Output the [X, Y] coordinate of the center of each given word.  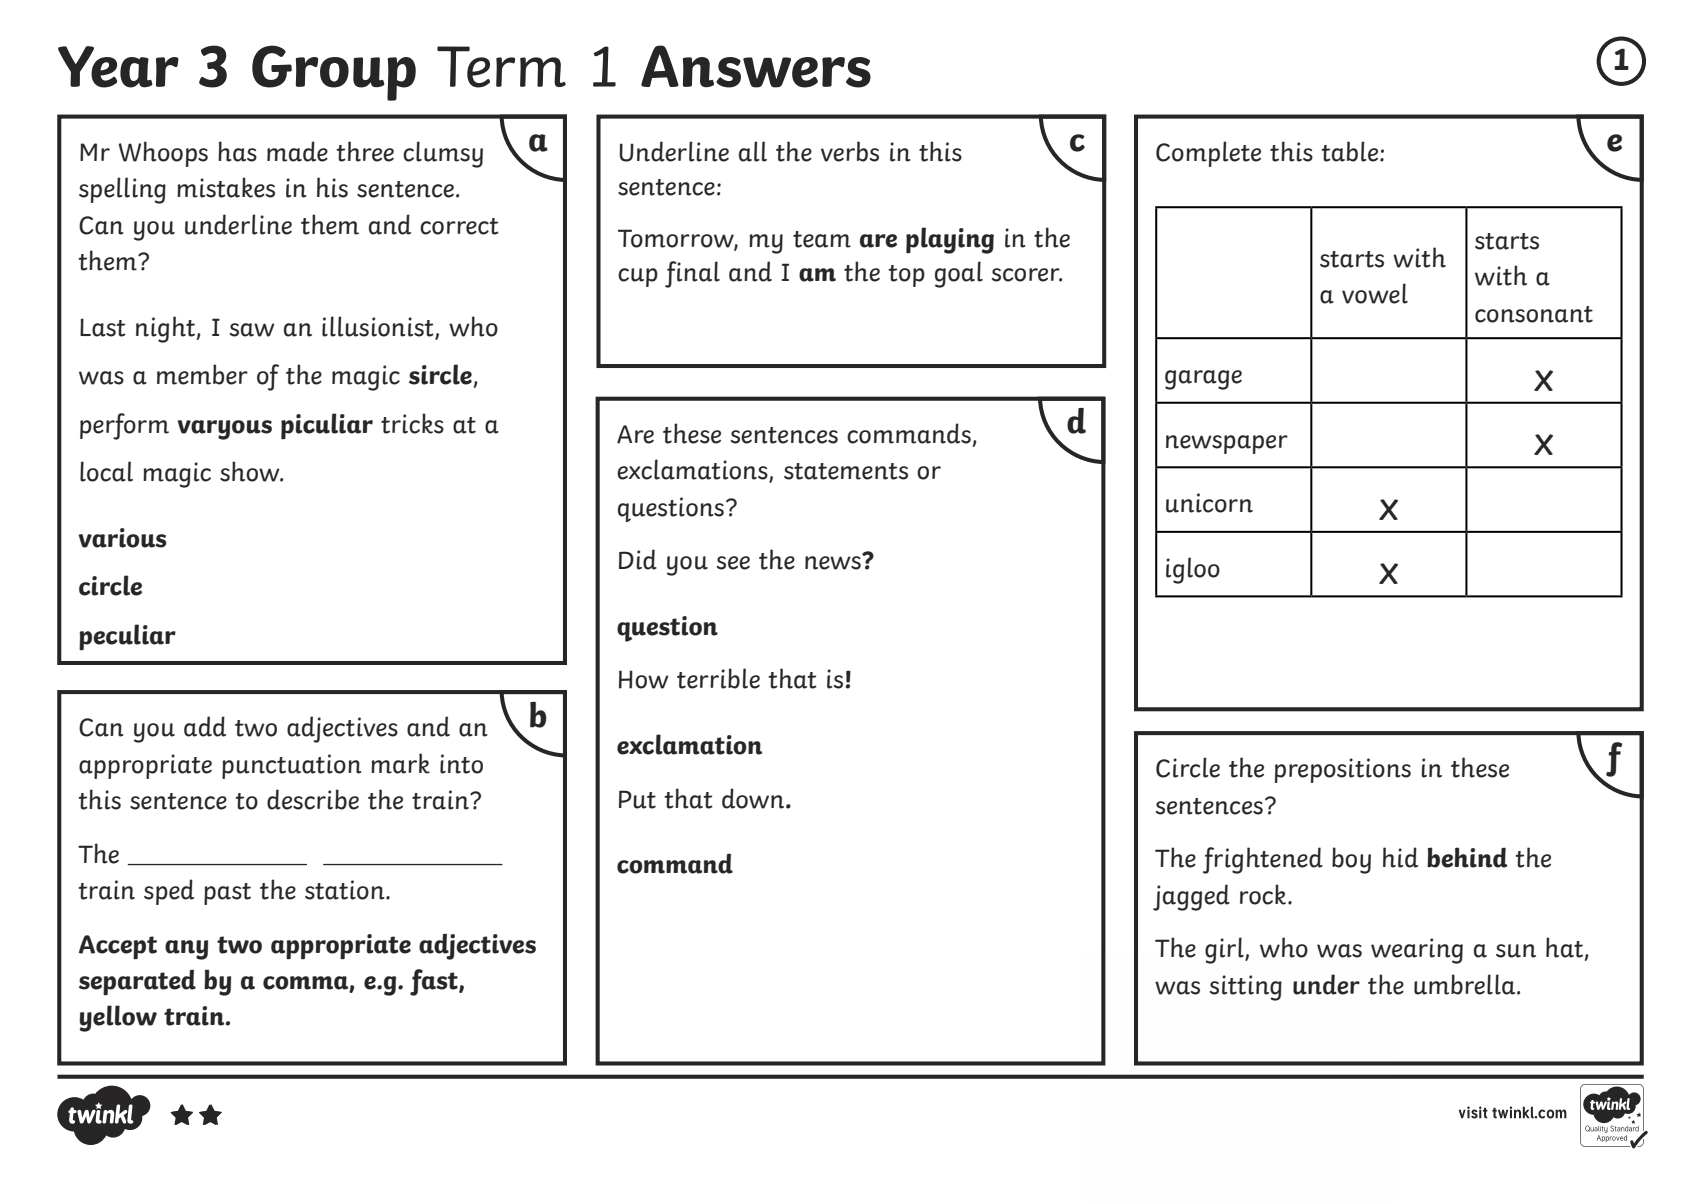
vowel [1375, 293]
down [754, 798]
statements [846, 471]
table [1351, 151]
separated [137, 982]
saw [252, 330]
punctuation [292, 766]
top [907, 276]
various [122, 538]
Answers [756, 66]
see [733, 563]
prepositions [1343, 770]
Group [334, 73]
